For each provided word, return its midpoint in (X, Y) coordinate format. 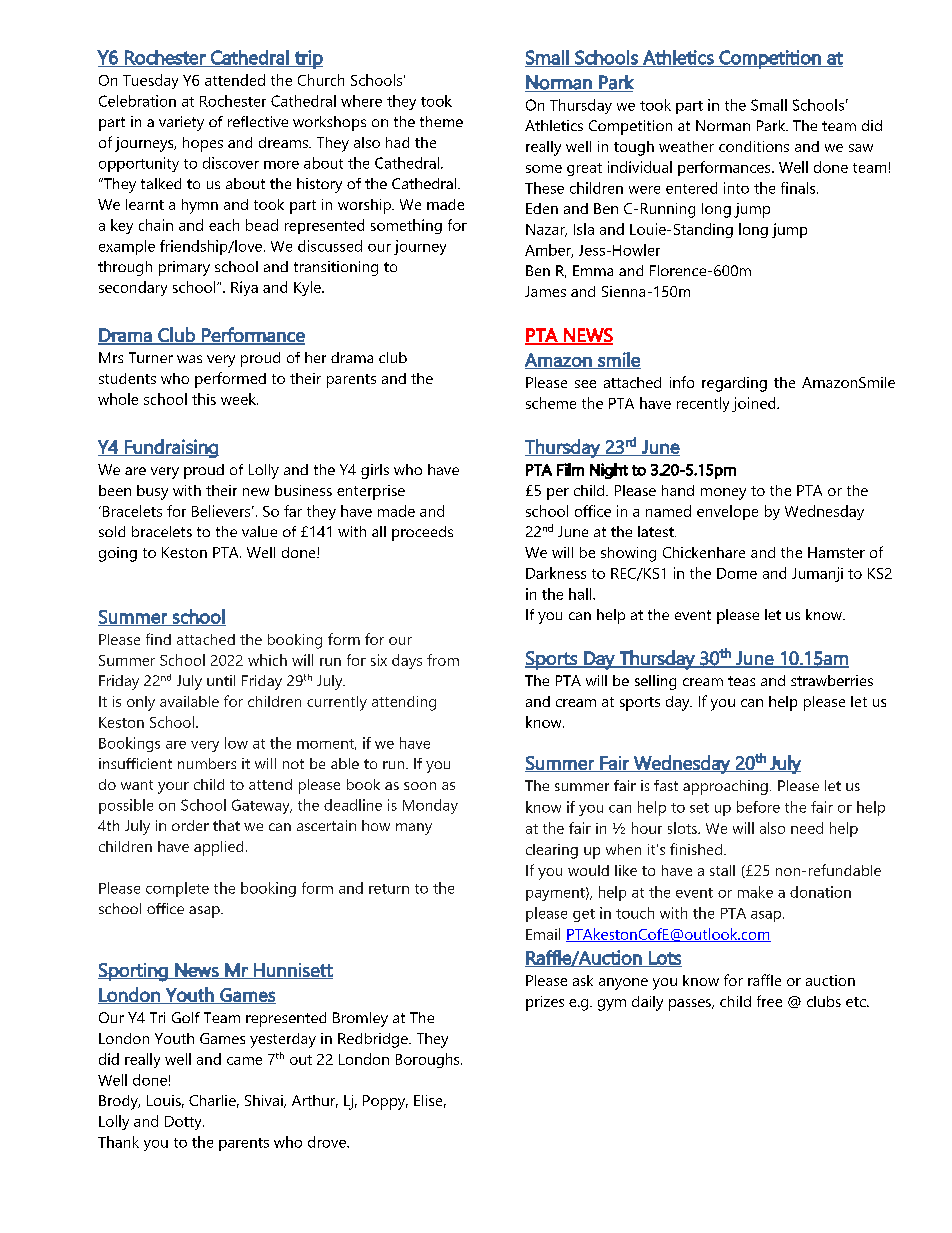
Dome (737, 573)
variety (181, 123)
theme (441, 121)
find (158, 639)
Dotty (184, 1123)
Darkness (556, 573)
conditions (754, 146)
